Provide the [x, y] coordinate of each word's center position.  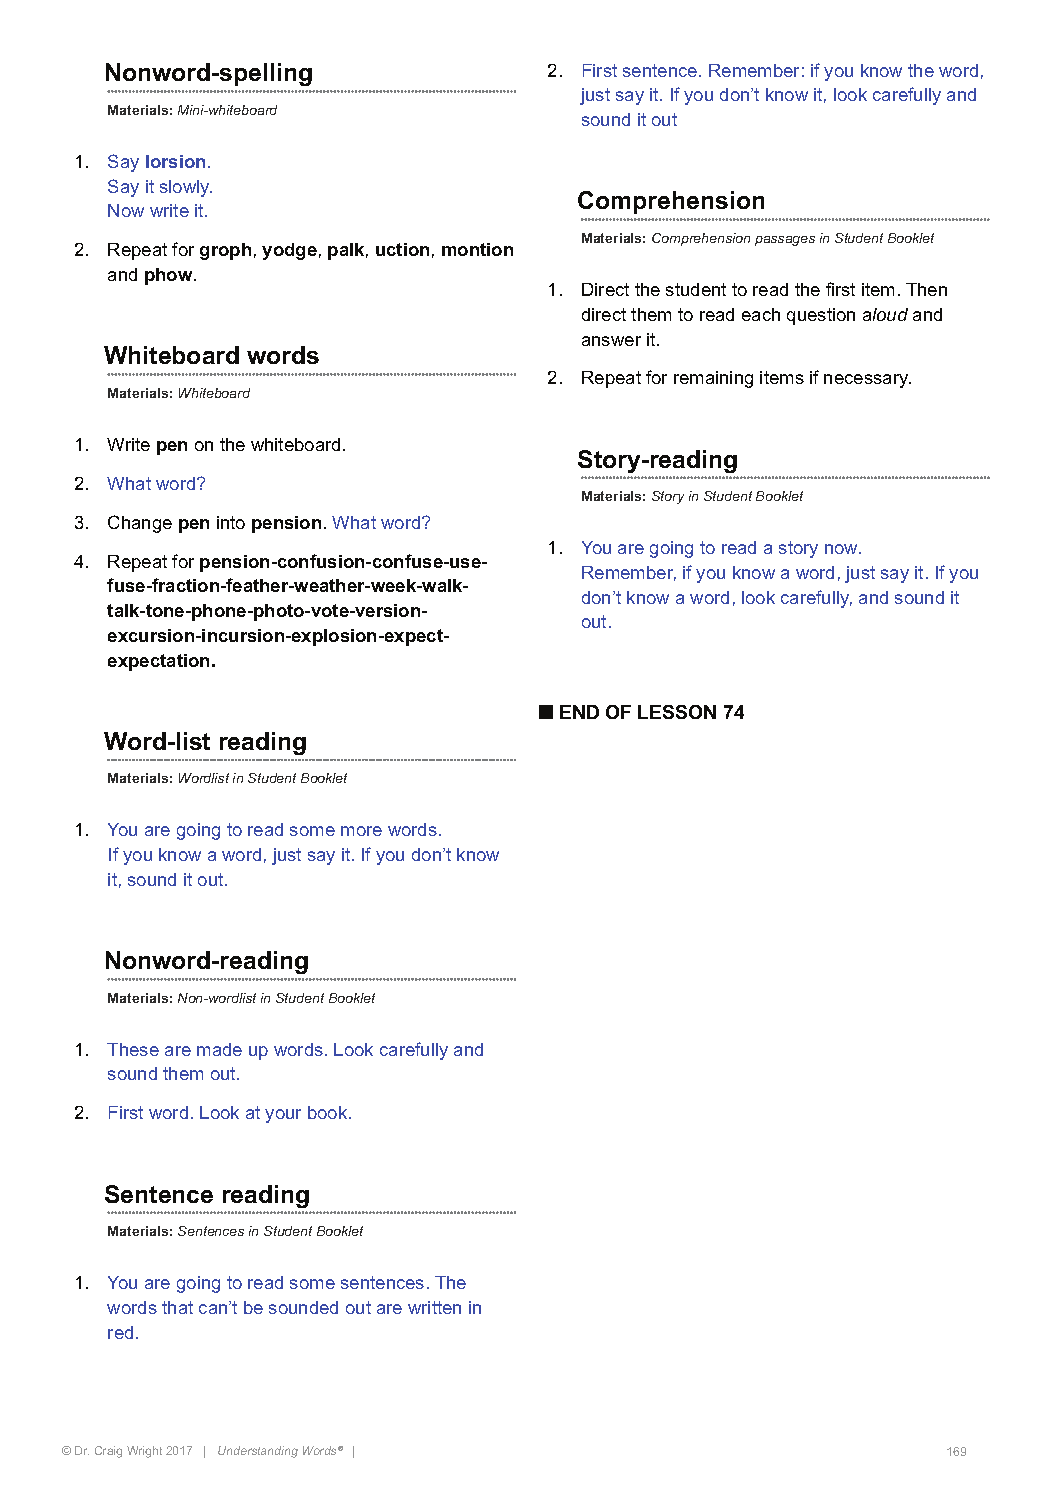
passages [785, 241]
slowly [186, 188]
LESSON [677, 712]
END [579, 712]
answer [611, 341]
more [361, 831]
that [177, 1307]
